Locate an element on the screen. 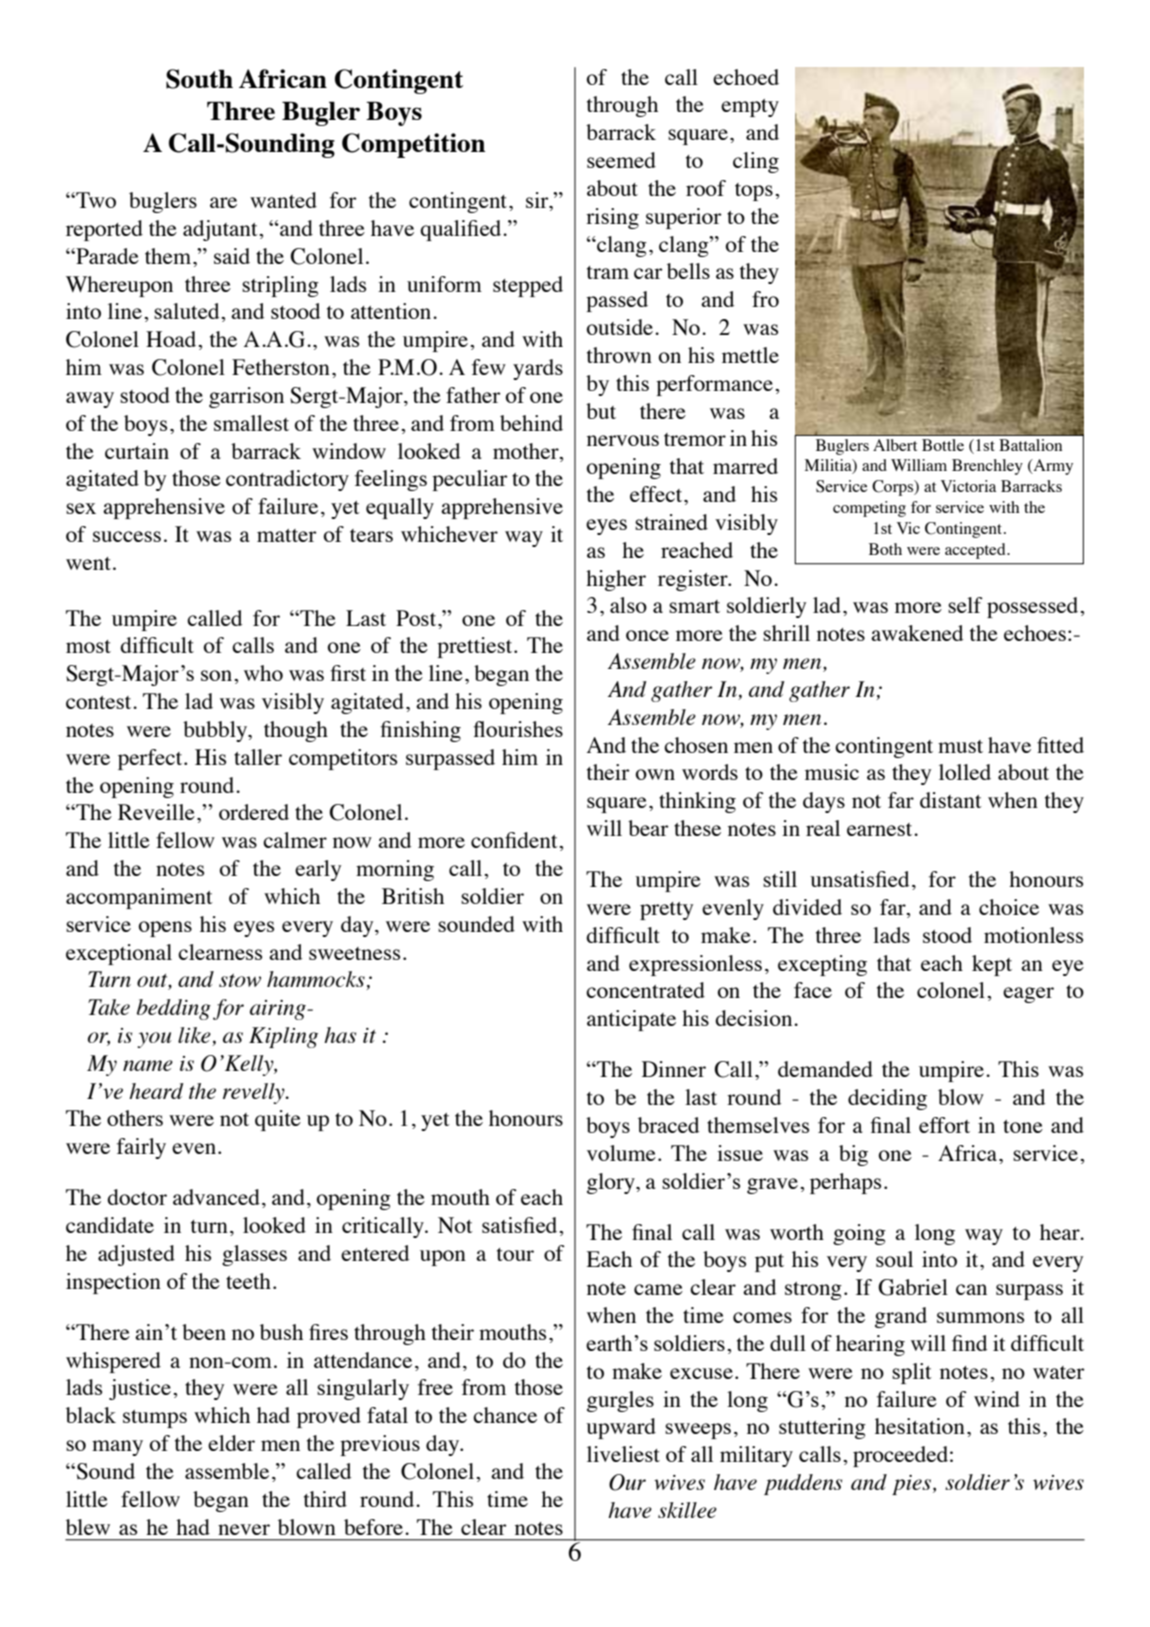 This screenshot has width=1150, height=1627. self is located at coordinates (965, 605).
